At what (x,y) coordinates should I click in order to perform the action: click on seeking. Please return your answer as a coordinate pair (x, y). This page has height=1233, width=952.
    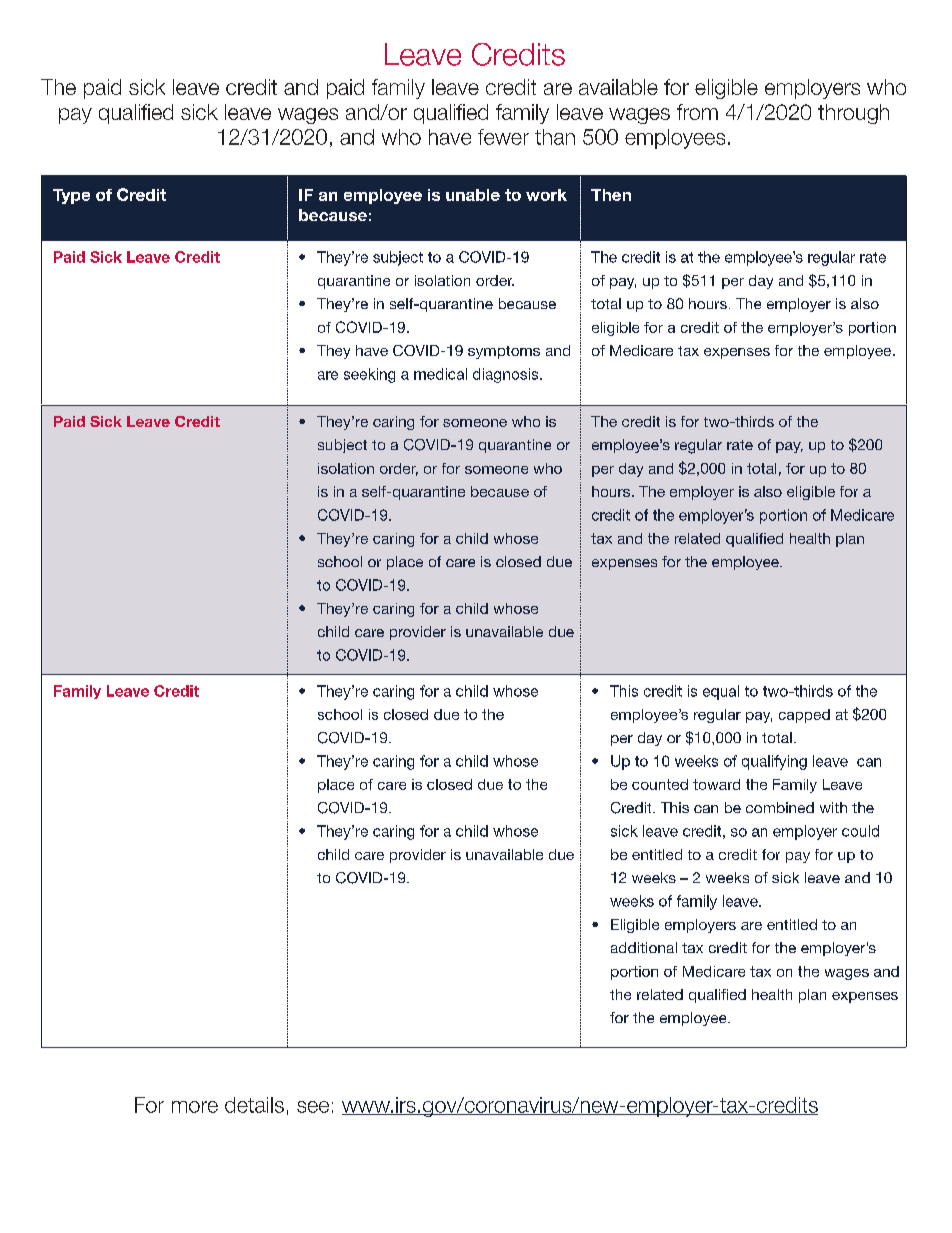
    Looking at the image, I should click on (369, 375).
